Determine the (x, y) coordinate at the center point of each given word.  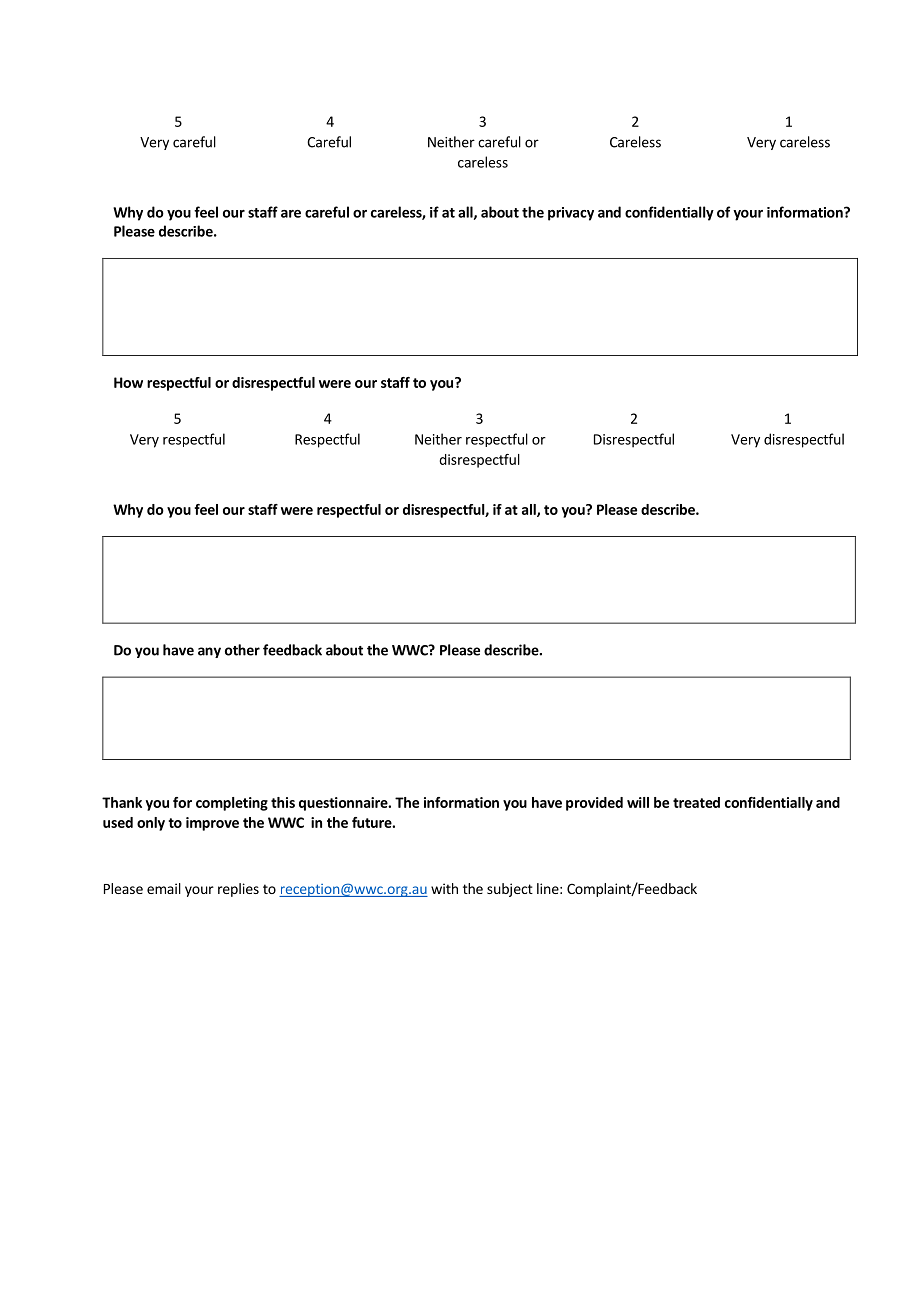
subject (510, 890)
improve (212, 824)
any (209, 652)
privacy (571, 214)
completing (232, 804)
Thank (122, 802)
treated (696, 802)
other (242, 650)
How (128, 382)
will (638, 802)
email (164, 888)
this (283, 802)
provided (594, 804)
